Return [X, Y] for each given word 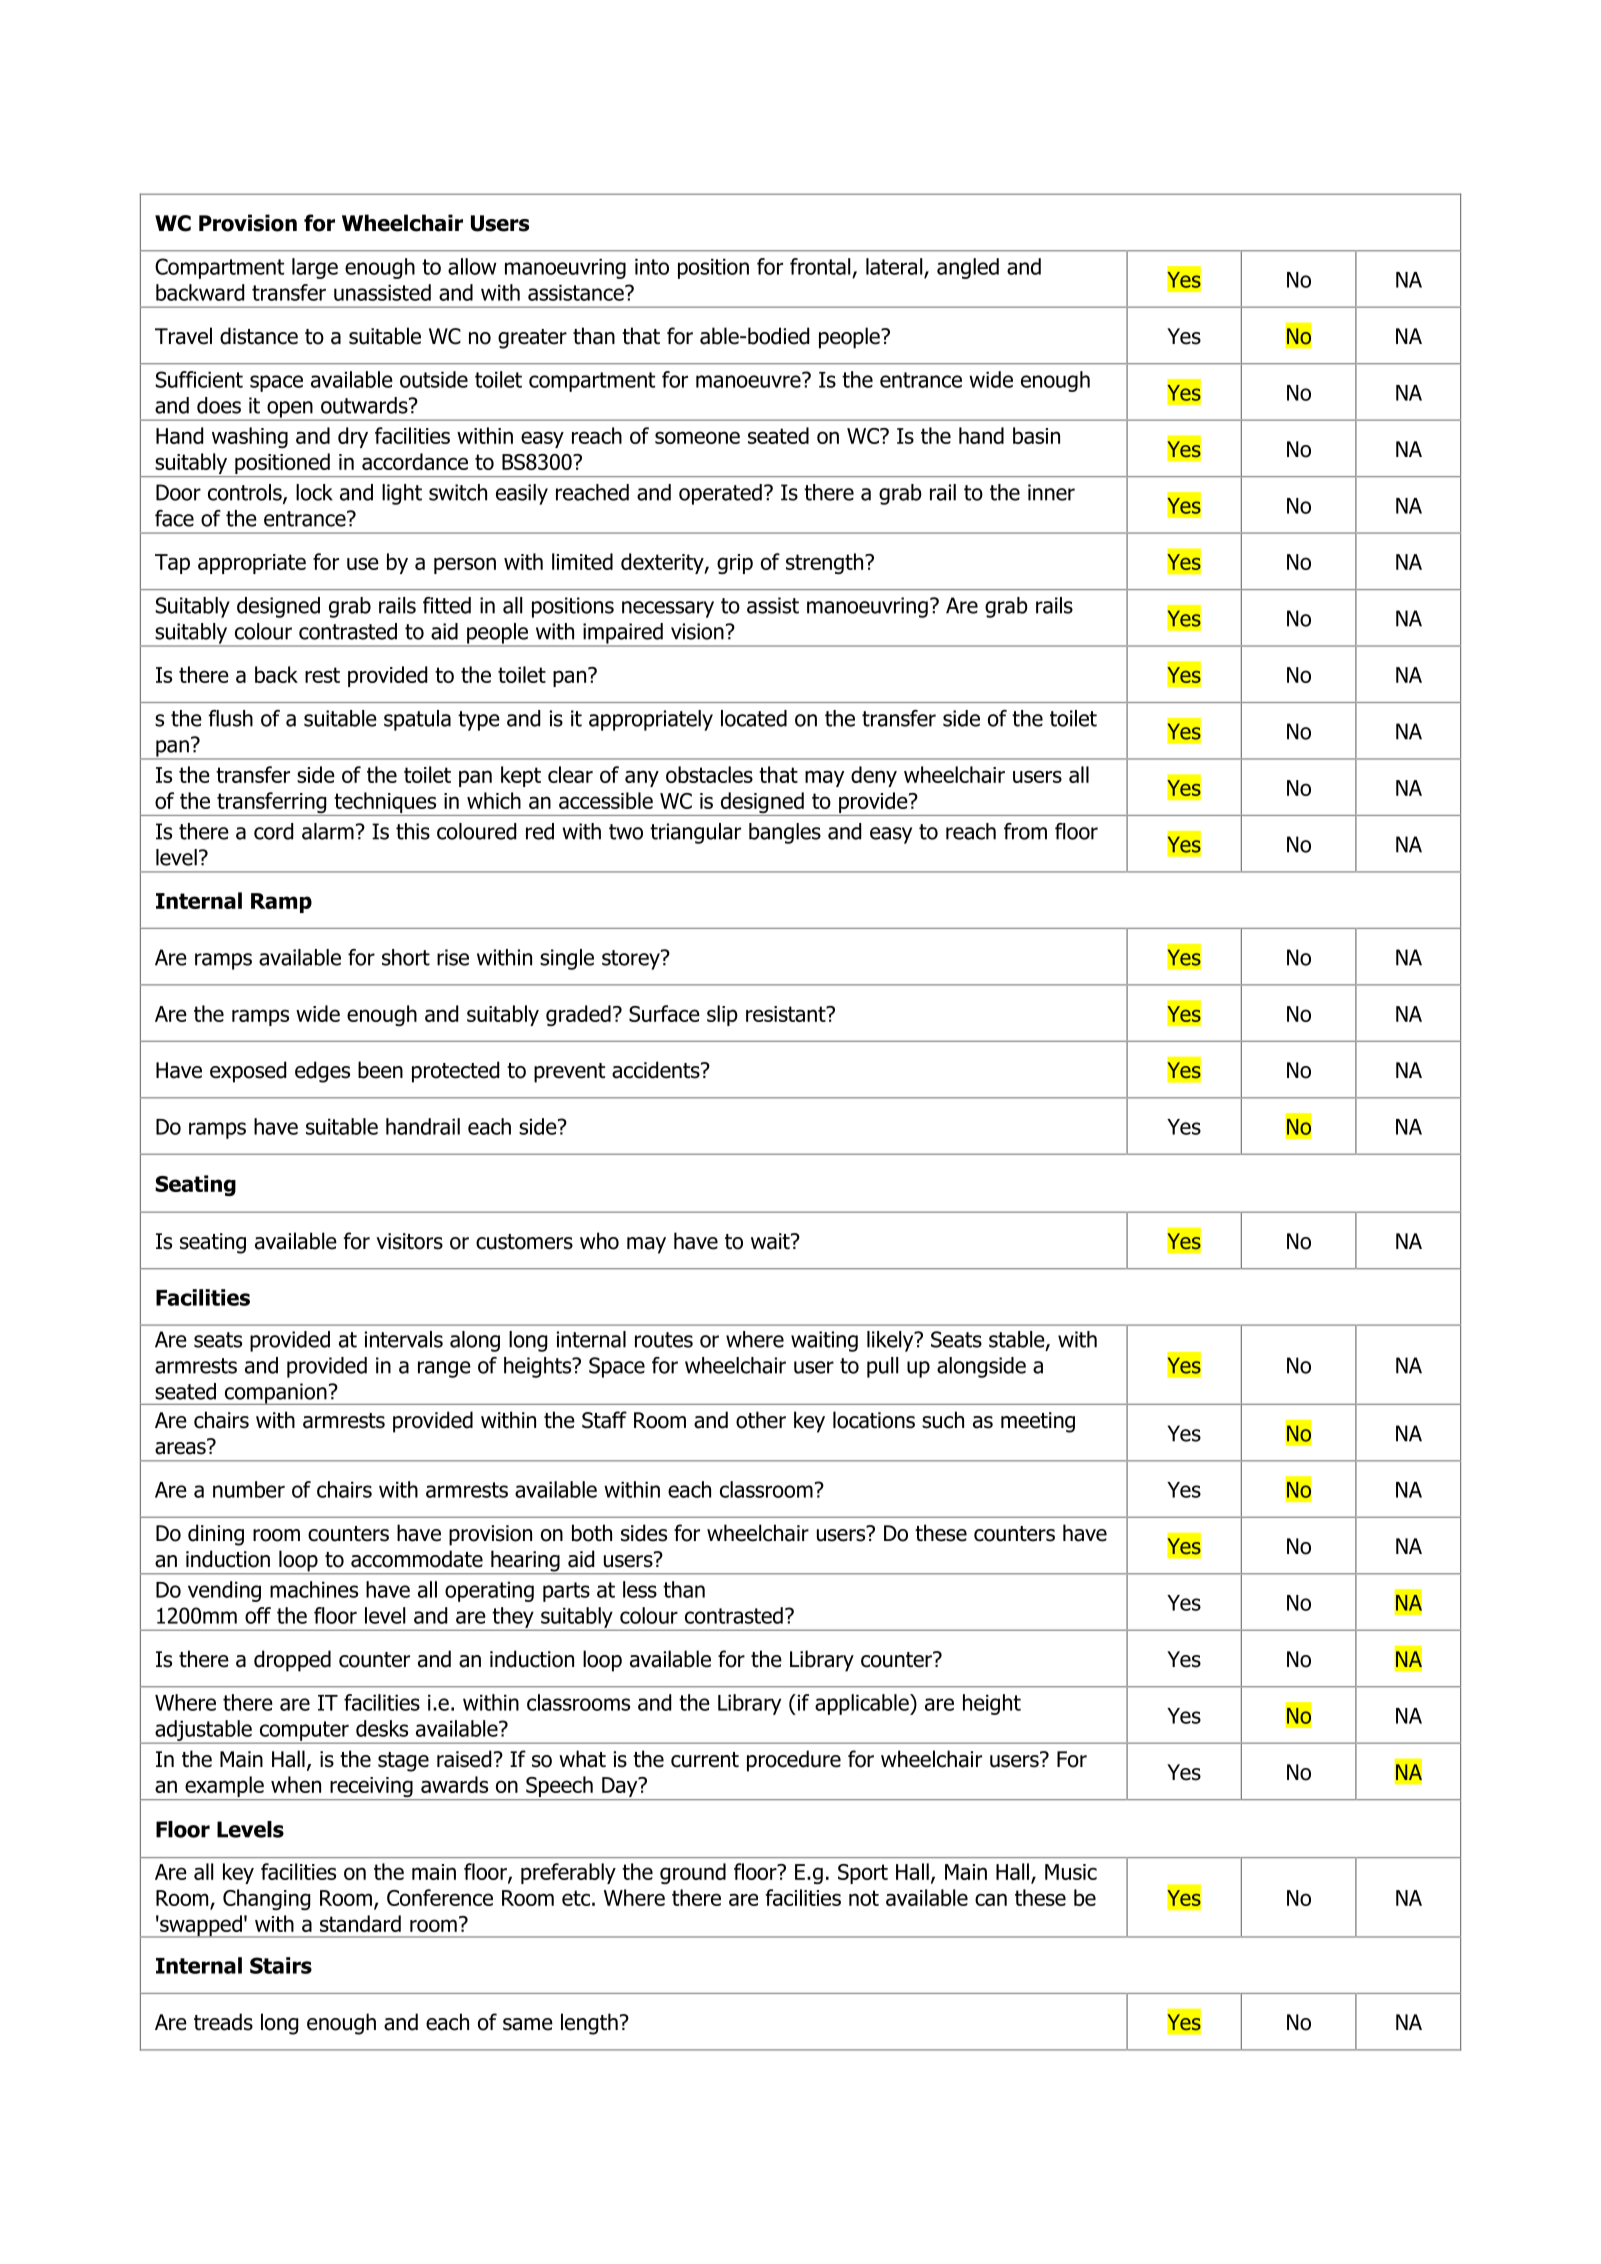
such [943, 1420]
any [642, 778]
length [589, 2024]
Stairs [281, 1965]
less [640, 1589]
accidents [657, 1070]
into [652, 266]
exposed [248, 1072]
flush [230, 718]
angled [968, 268]
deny [874, 776]
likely [891, 1341]
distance [259, 336]
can [991, 1899]
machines [314, 1589]
